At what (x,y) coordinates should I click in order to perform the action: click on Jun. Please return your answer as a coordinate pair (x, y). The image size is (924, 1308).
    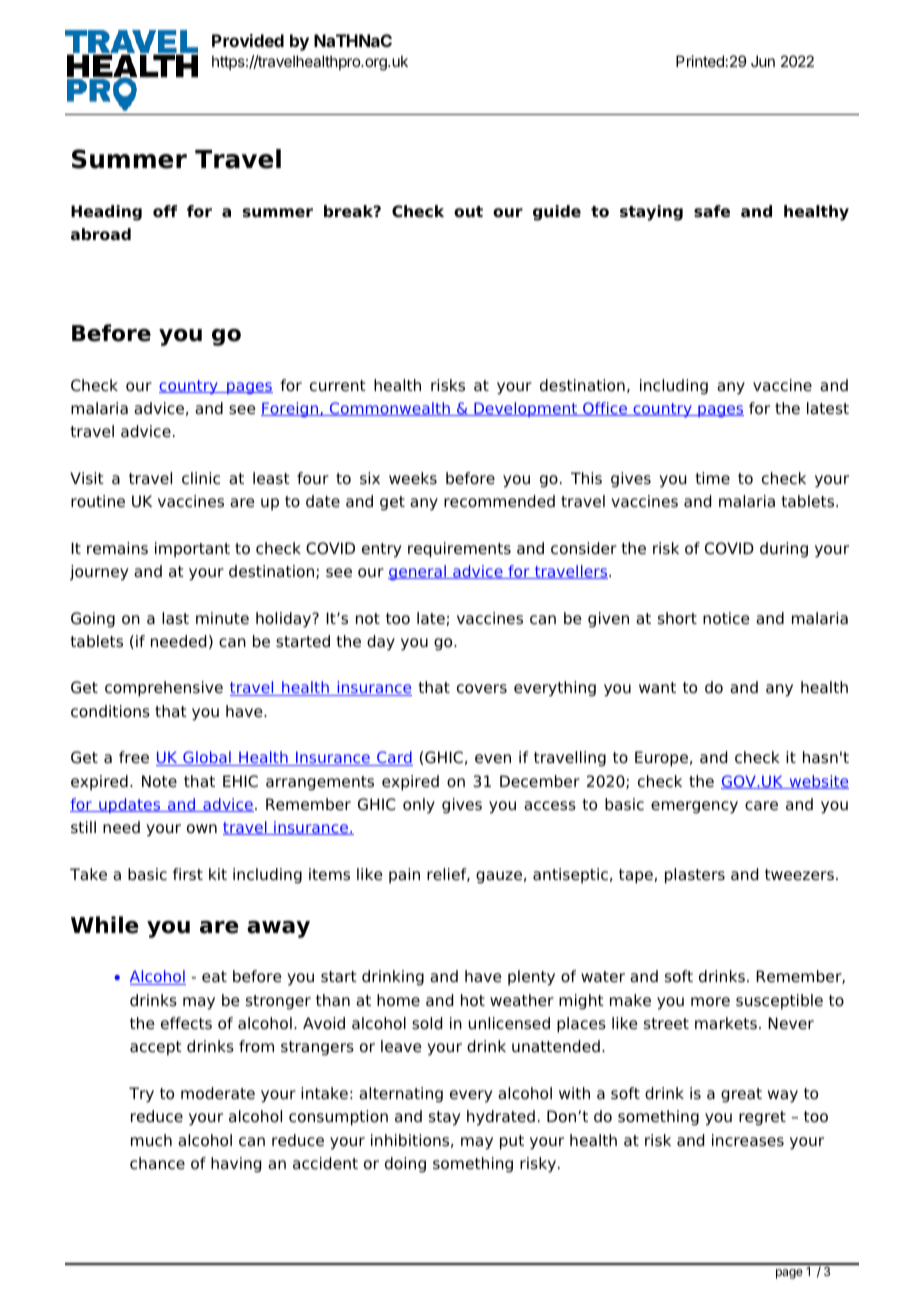
    Looking at the image, I should click on (763, 61).
